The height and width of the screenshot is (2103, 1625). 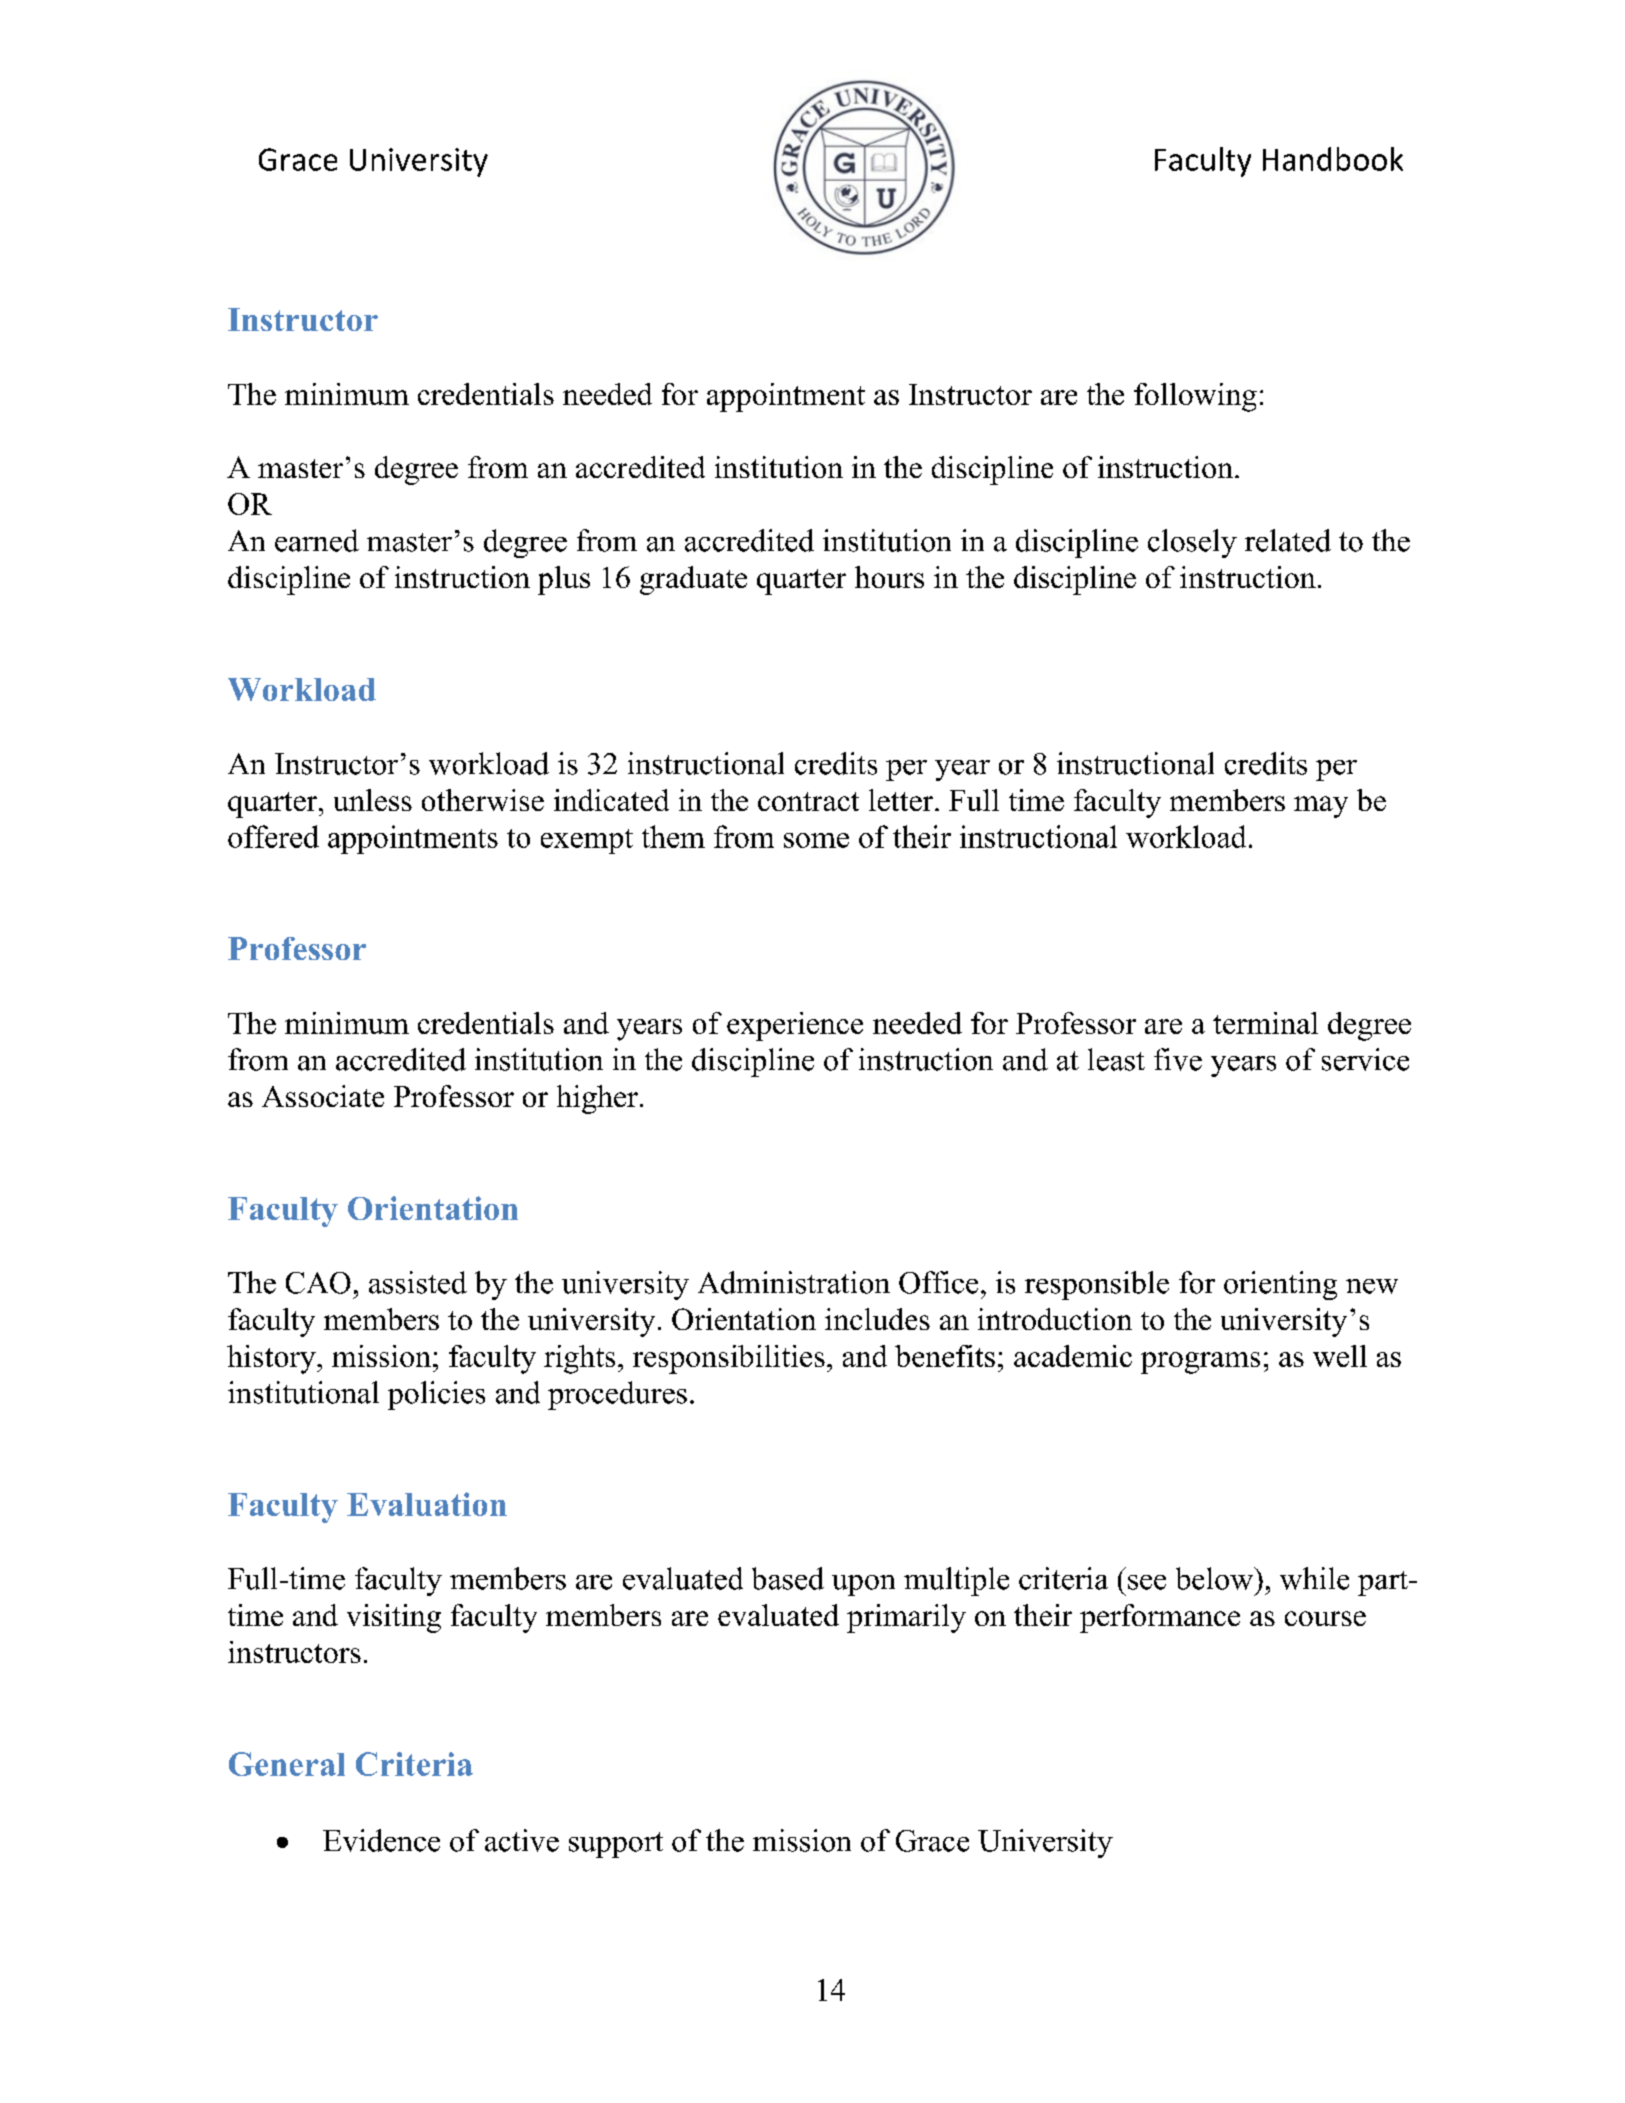 What do you see at coordinates (1195, 397) in the screenshot?
I see `following` at bounding box center [1195, 397].
